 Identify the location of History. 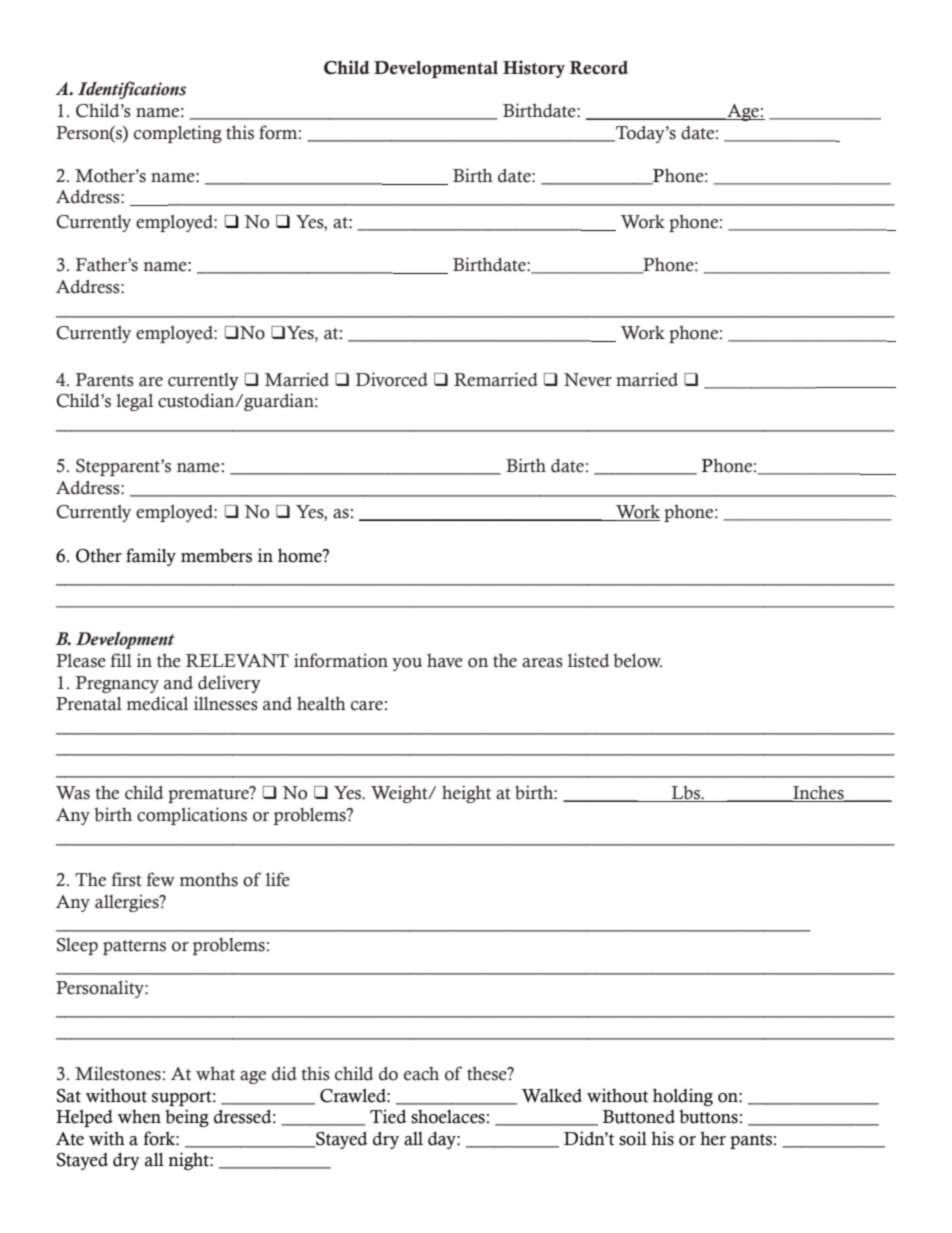
(534, 69).
